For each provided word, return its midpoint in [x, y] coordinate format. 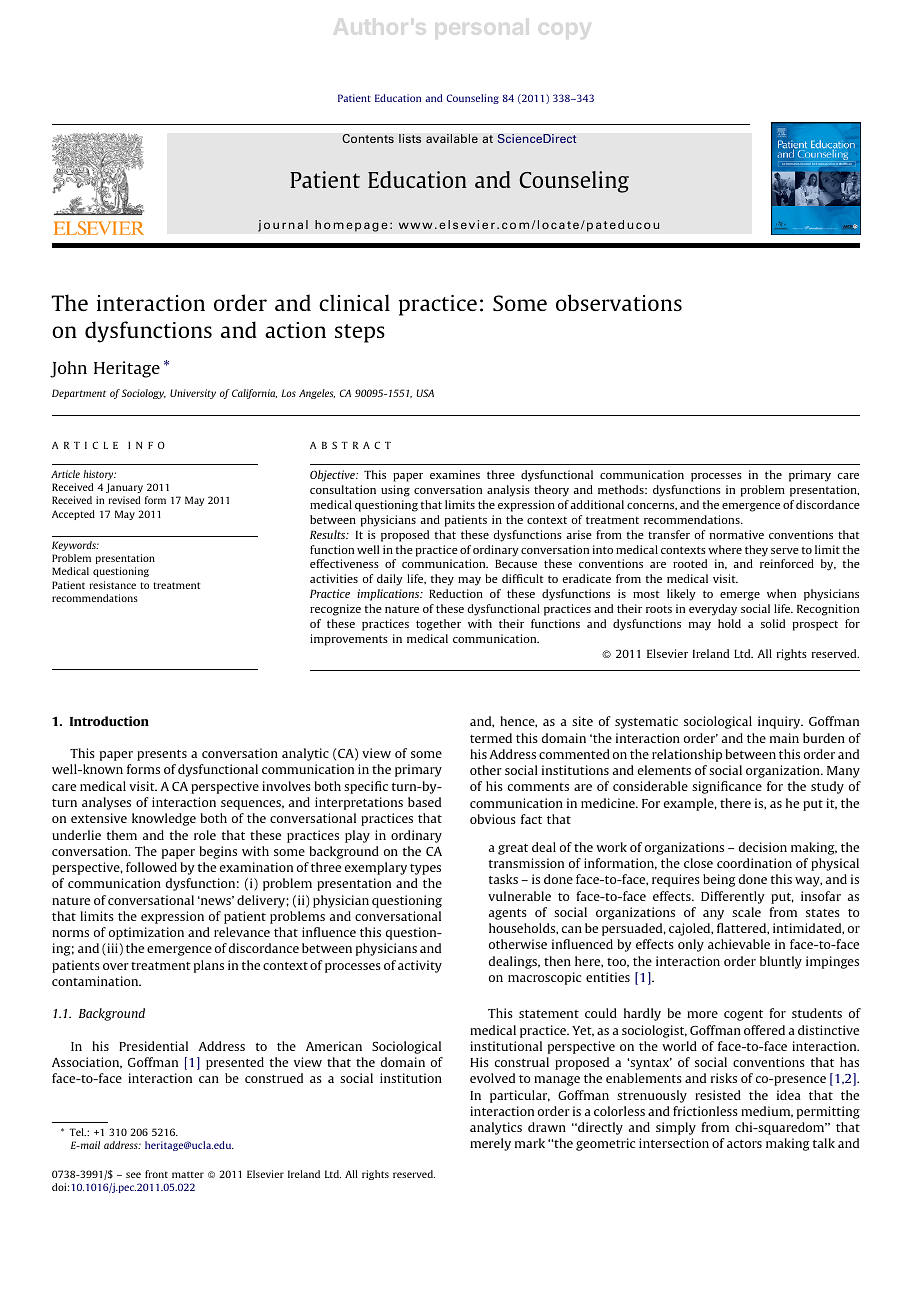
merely [490, 1144]
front [156, 1174]
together [438, 625]
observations [619, 302]
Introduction [109, 721]
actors [744, 1144]
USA [425, 393]
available [452, 138]
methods [622, 489]
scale [746, 912]
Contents [368, 138]
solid [773, 623]
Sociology [144, 394]
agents [507, 914]
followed [151, 867]
